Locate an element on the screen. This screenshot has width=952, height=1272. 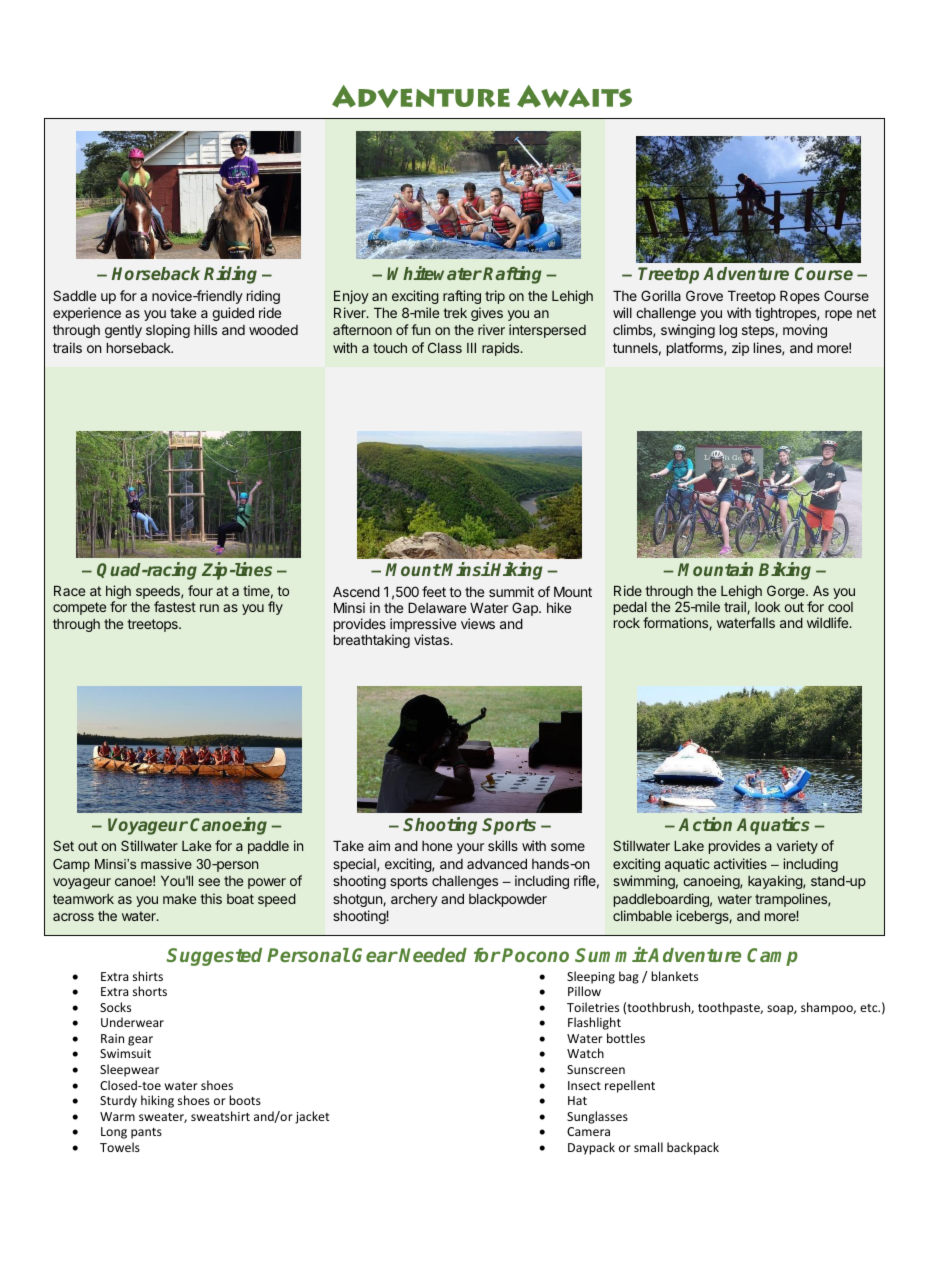
sloping is located at coordinates (168, 331).
